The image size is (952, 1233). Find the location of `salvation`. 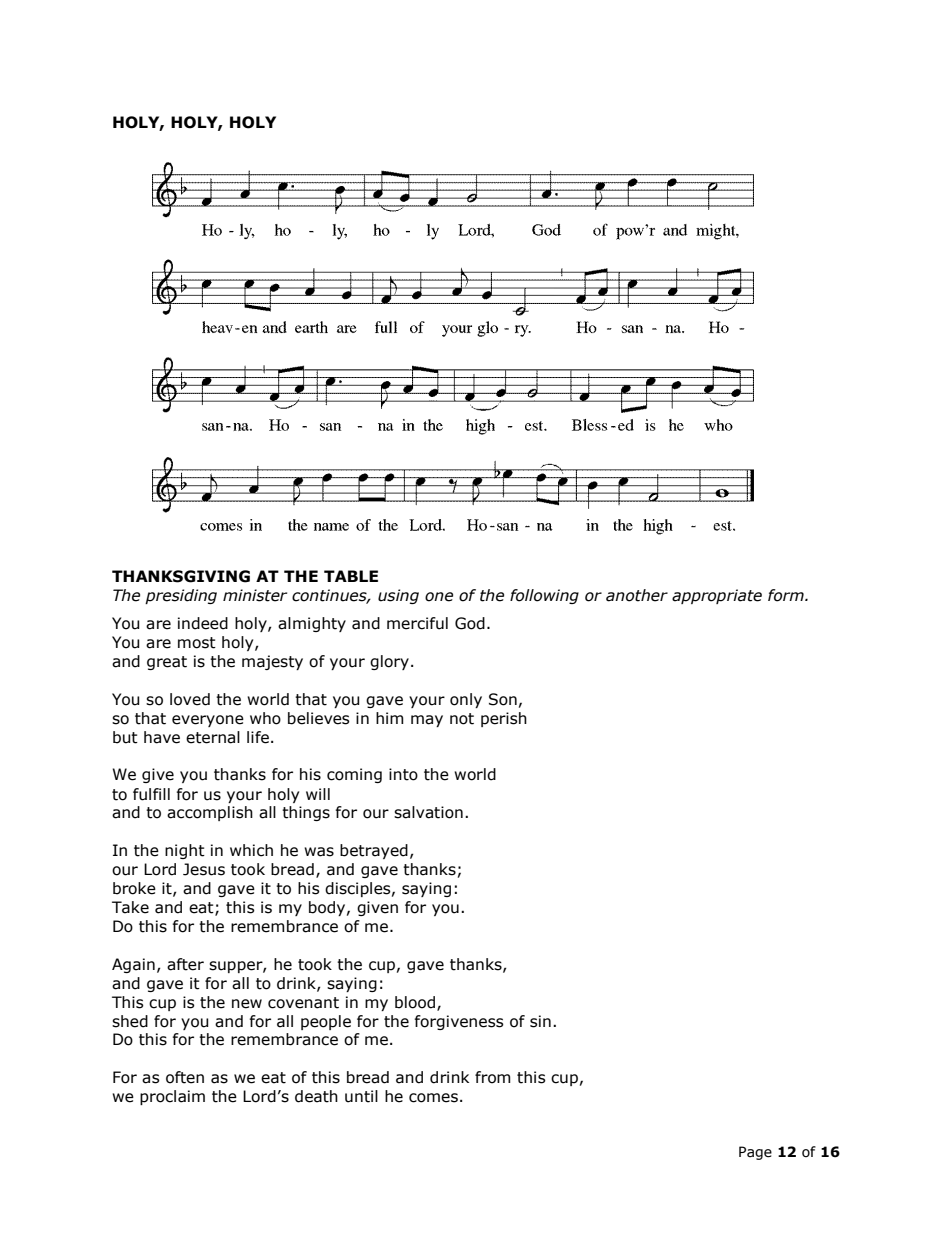

salvation is located at coordinates (428, 812).
